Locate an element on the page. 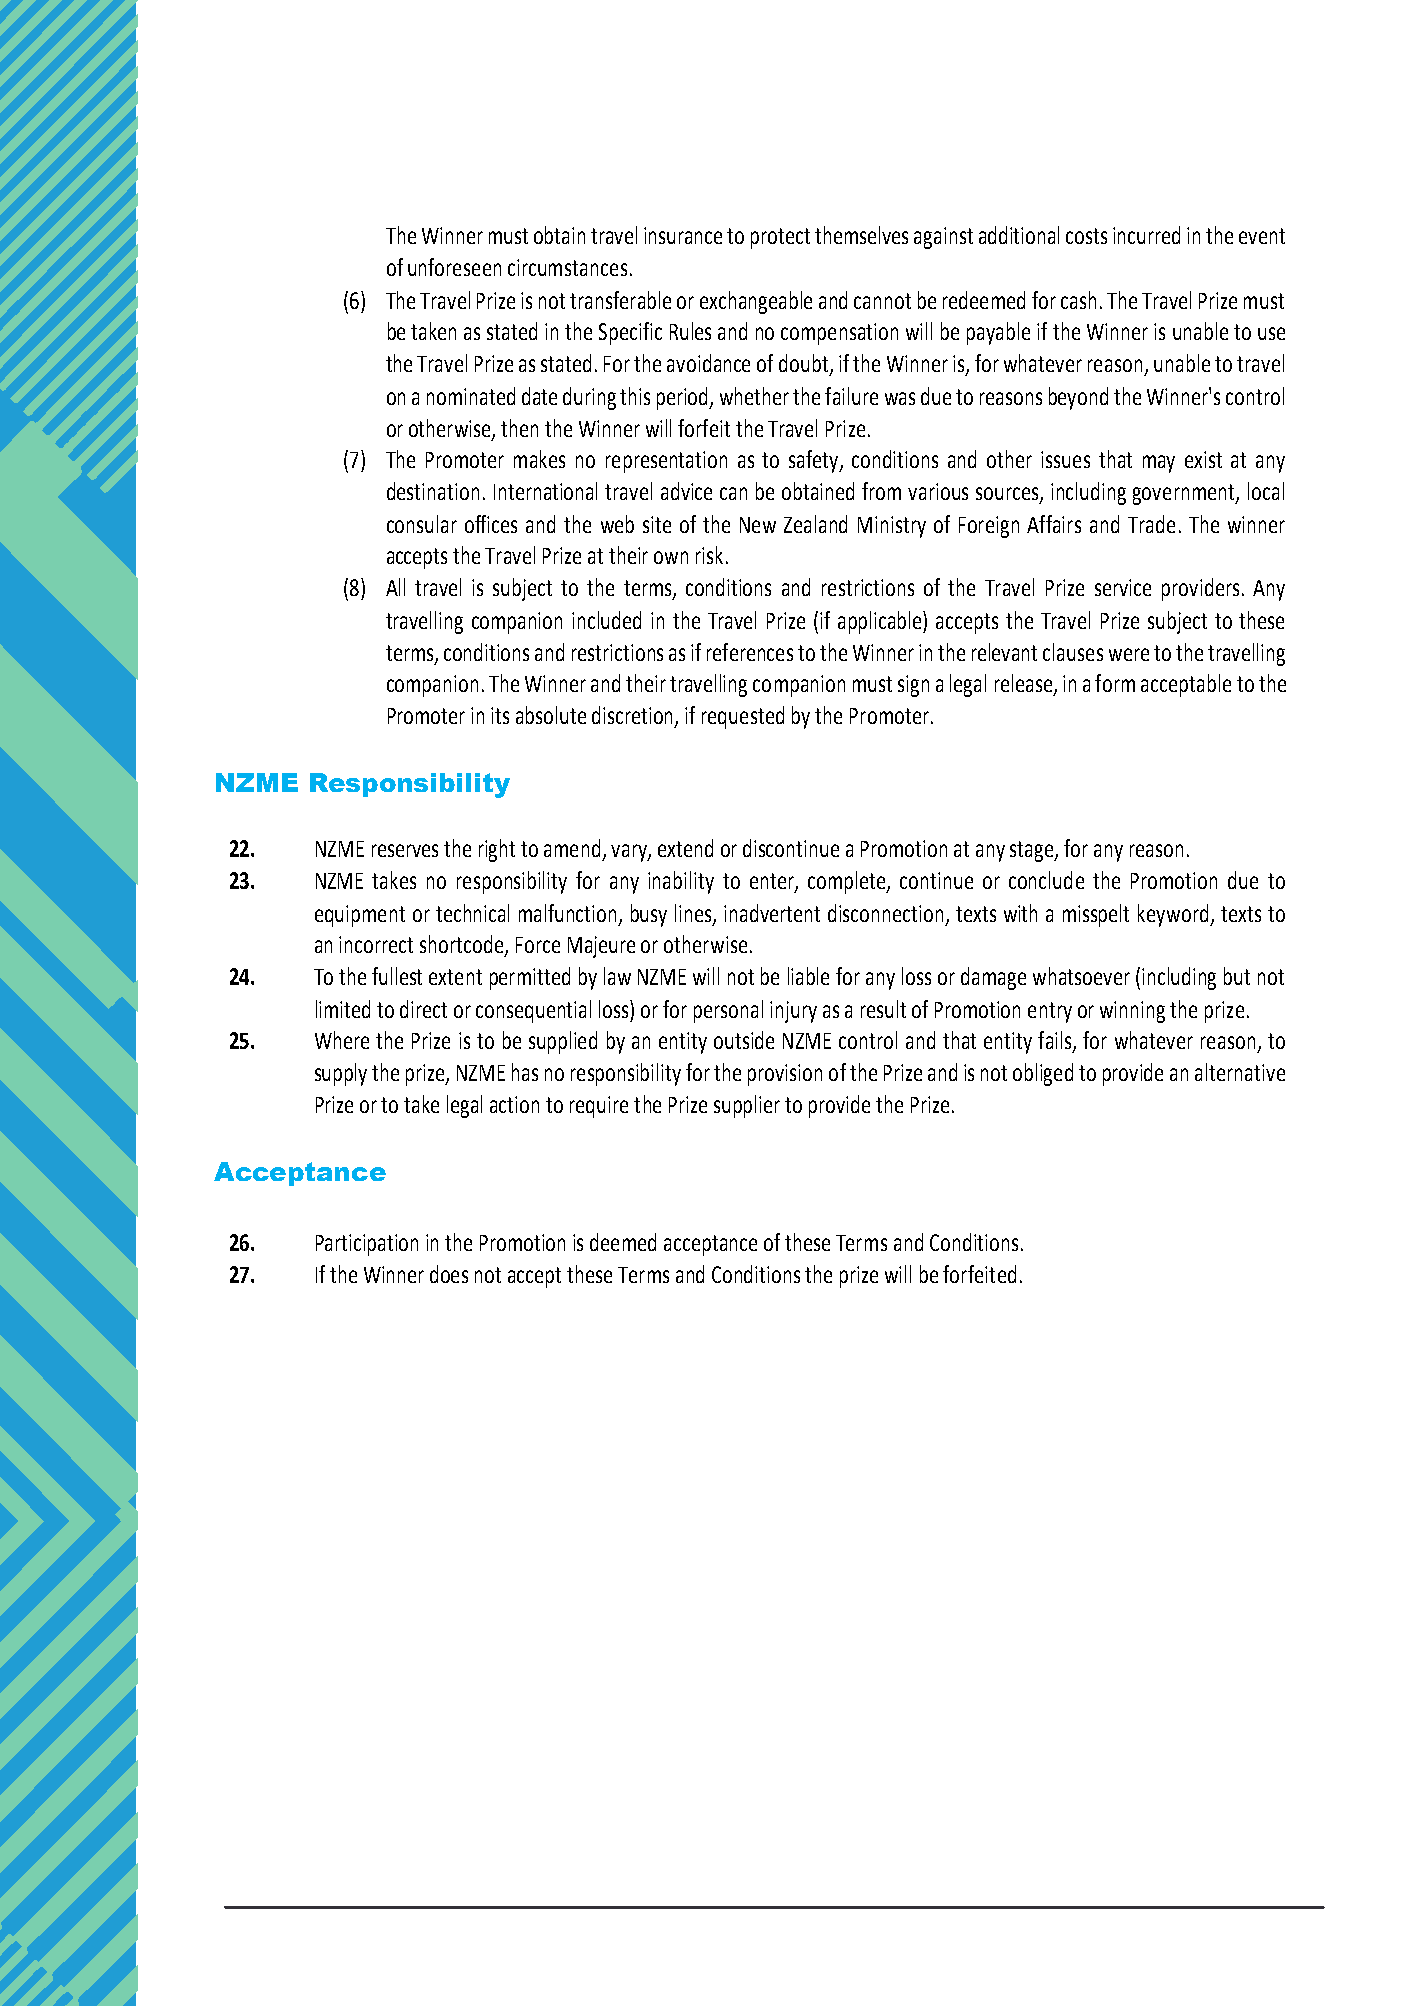 The height and width of the page is (2006, 1417). protect is located at coordinates (780, 238).
